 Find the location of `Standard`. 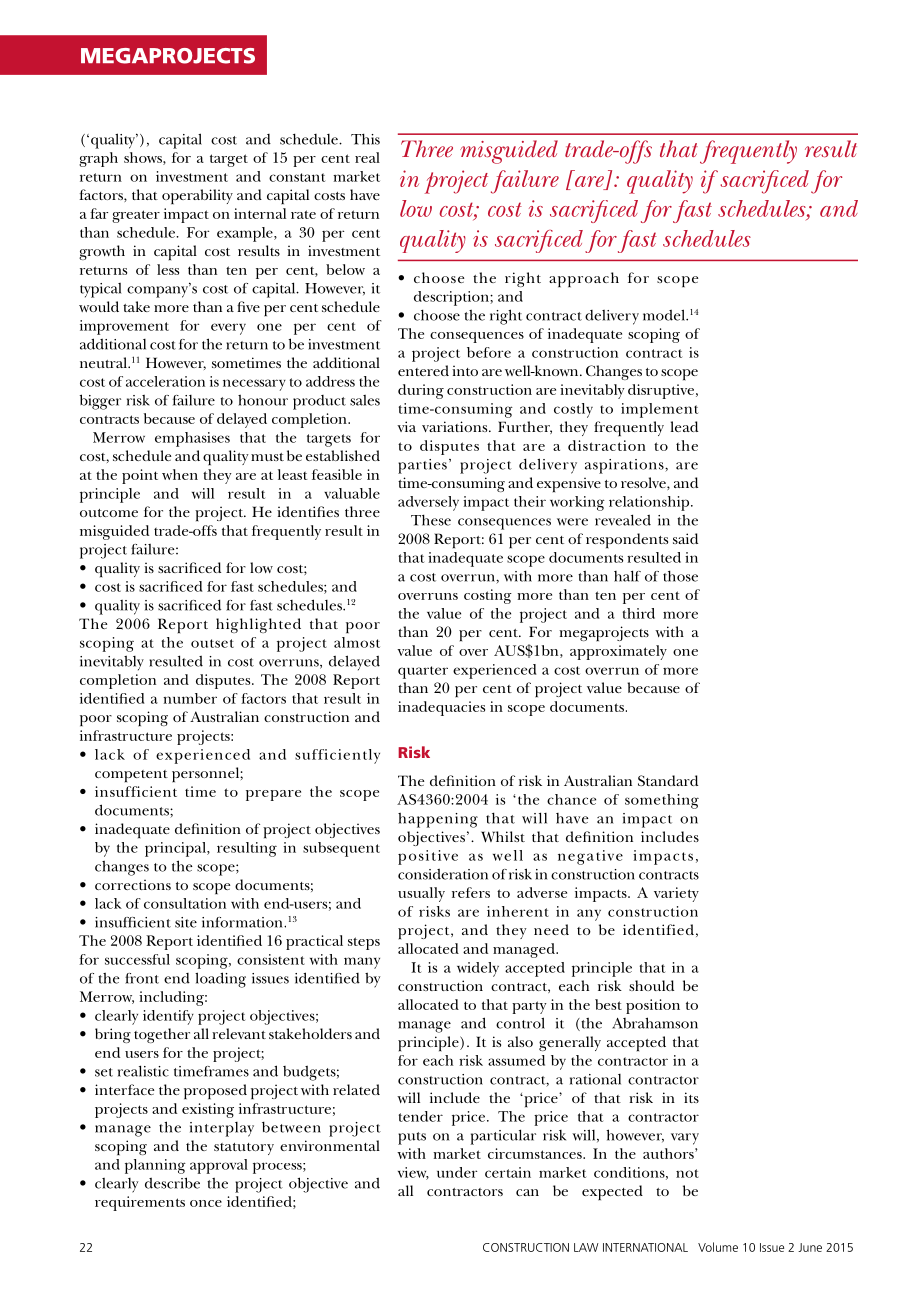

Standard is located at coordinates (668, 780).
